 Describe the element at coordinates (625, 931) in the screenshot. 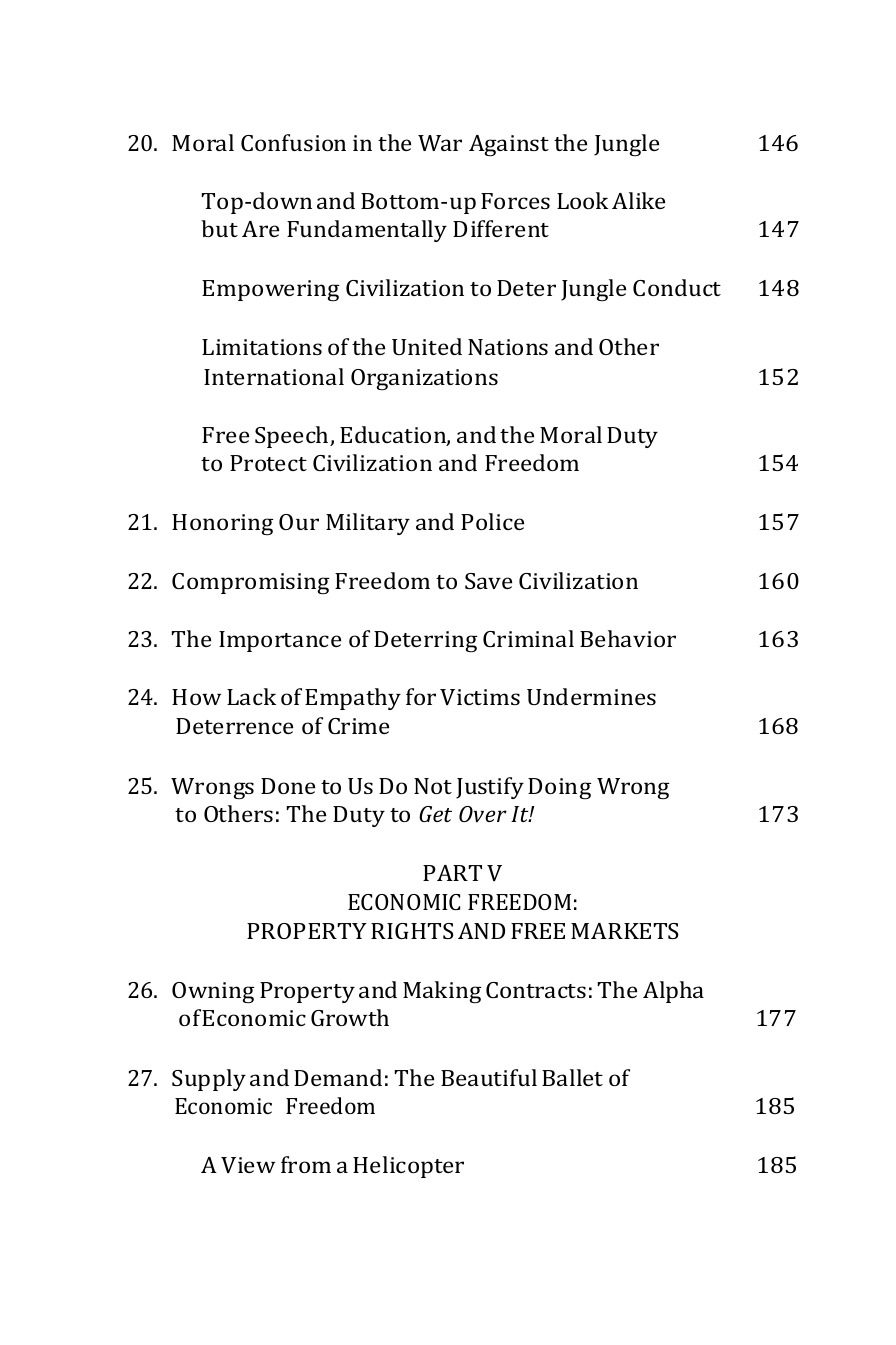

I see `MARKETS` at that location.
